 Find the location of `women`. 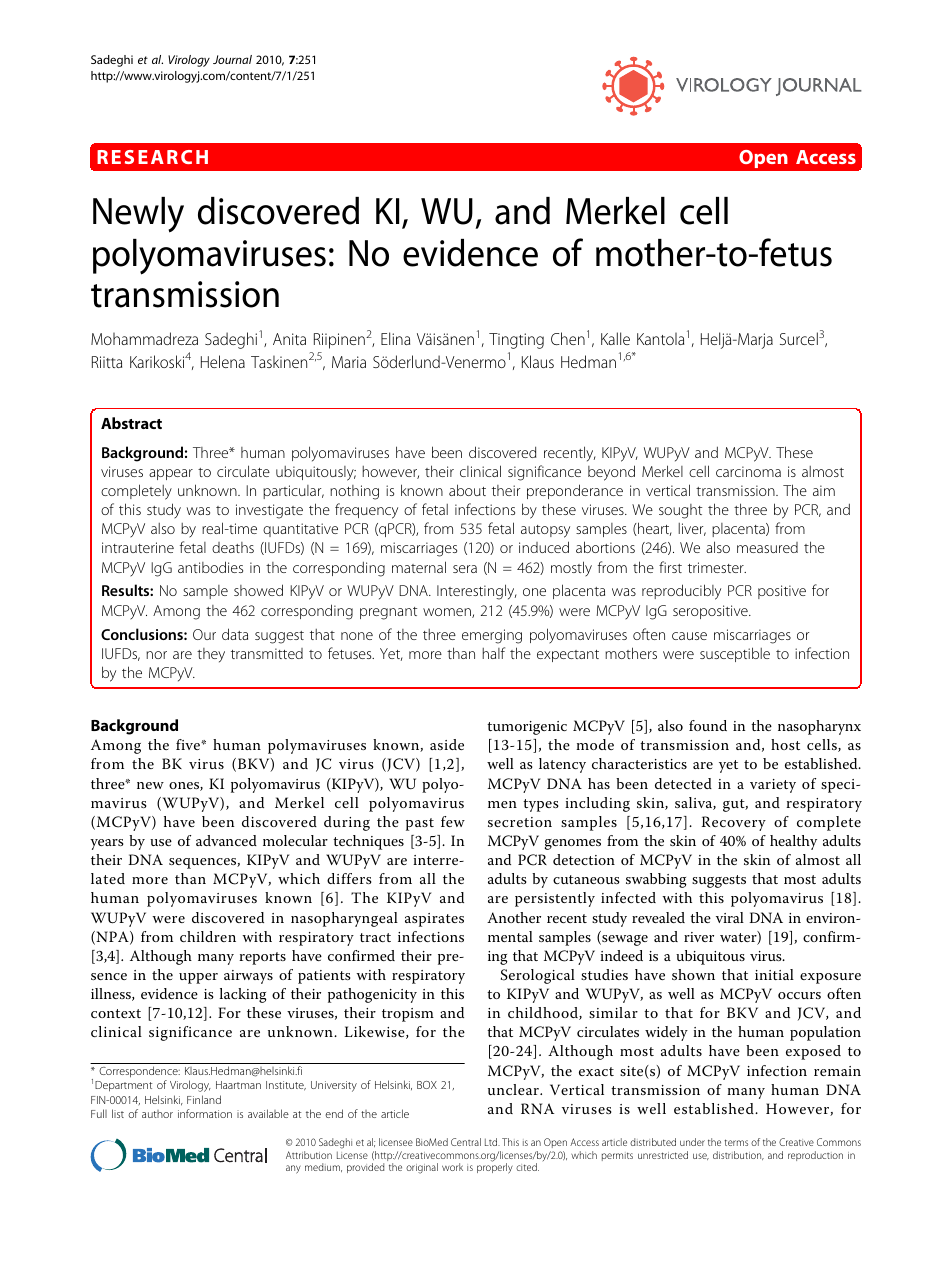

women is located at coordinates (448, 613).
